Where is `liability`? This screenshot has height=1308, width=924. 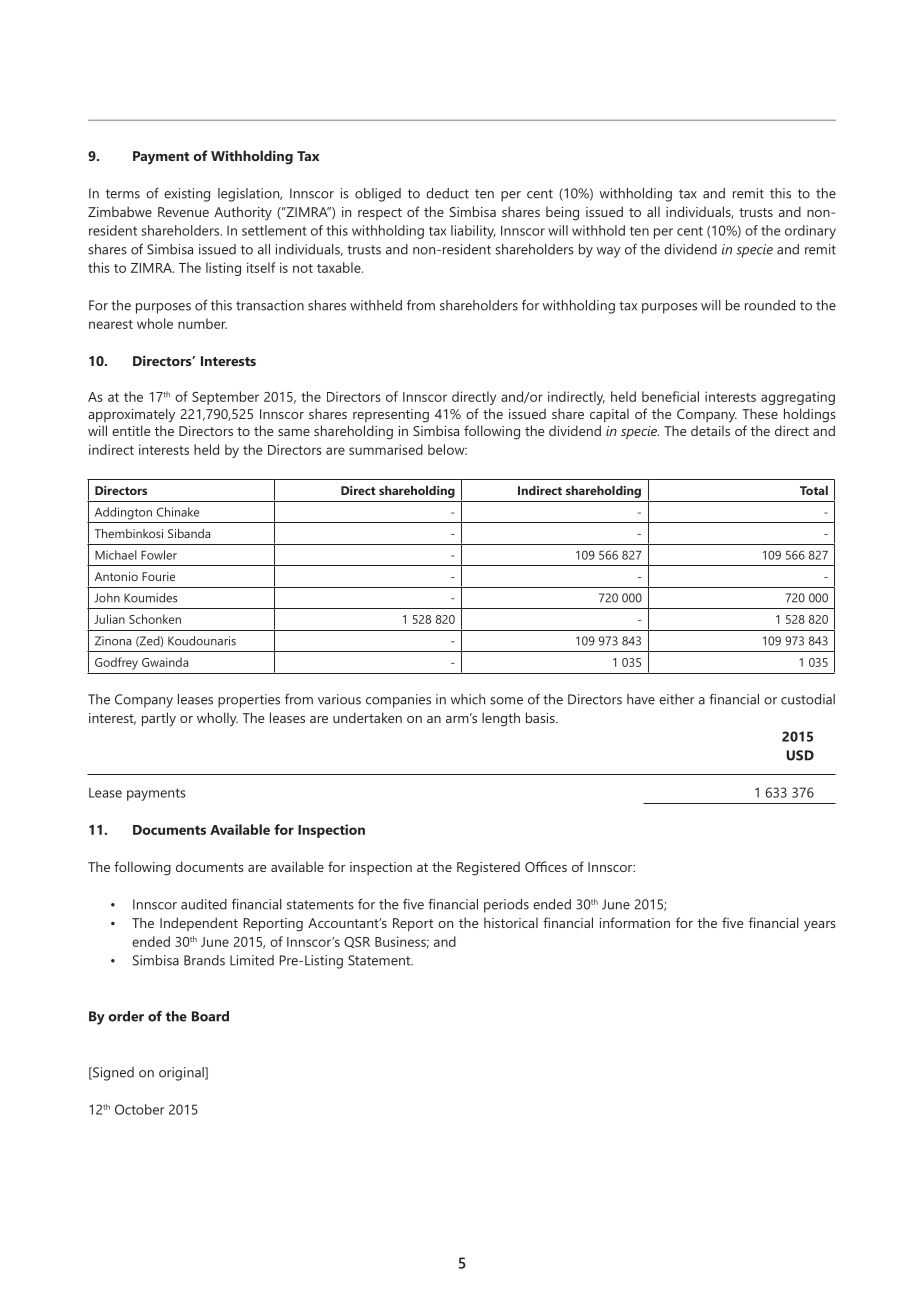 liability is located at coordinates (473, 232).
